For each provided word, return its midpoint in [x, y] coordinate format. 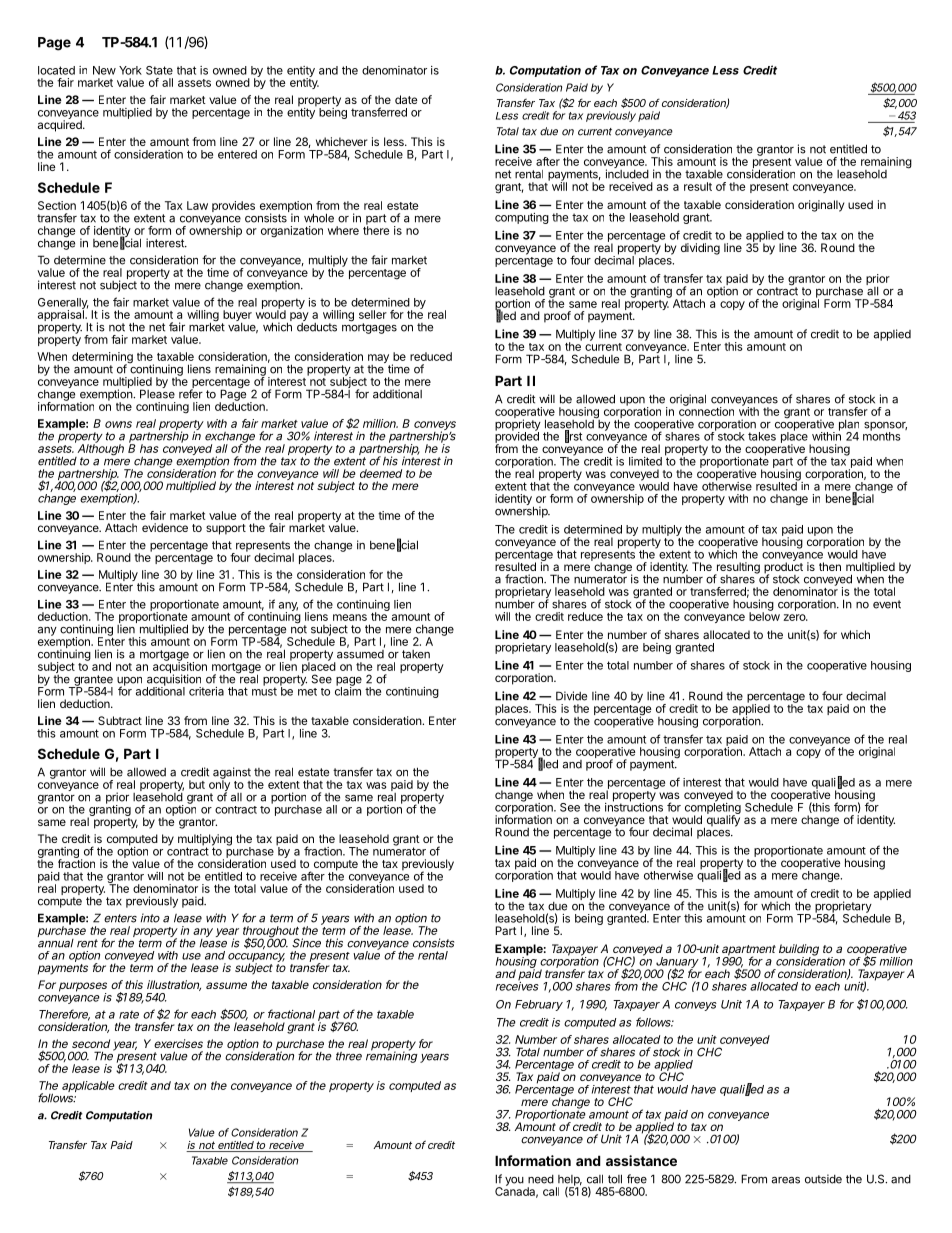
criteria [206, 691]
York [130, 70]
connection [706, 410]
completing [713, 808]
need [541, 1179]
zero [795, 617]
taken [416, 654]
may [379, 360]
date [406, 99]
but [197, 784]
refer [191, 393]
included [627, 173]
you [514, 1181]
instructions [634, 806]
